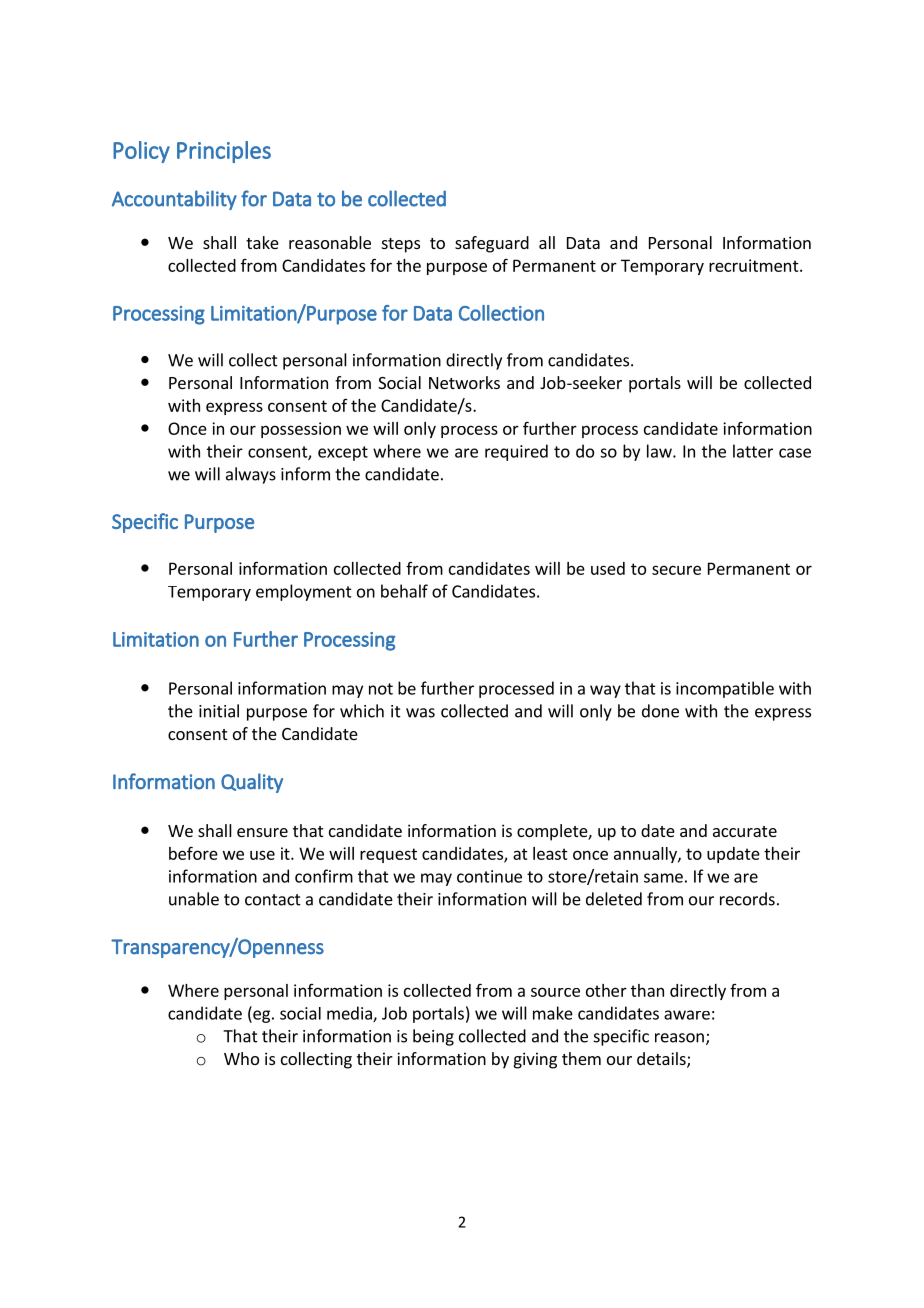  What do you see at coordinates (755, 265) in the document?
I see `recruitment` at bounding box center [755, 265].
